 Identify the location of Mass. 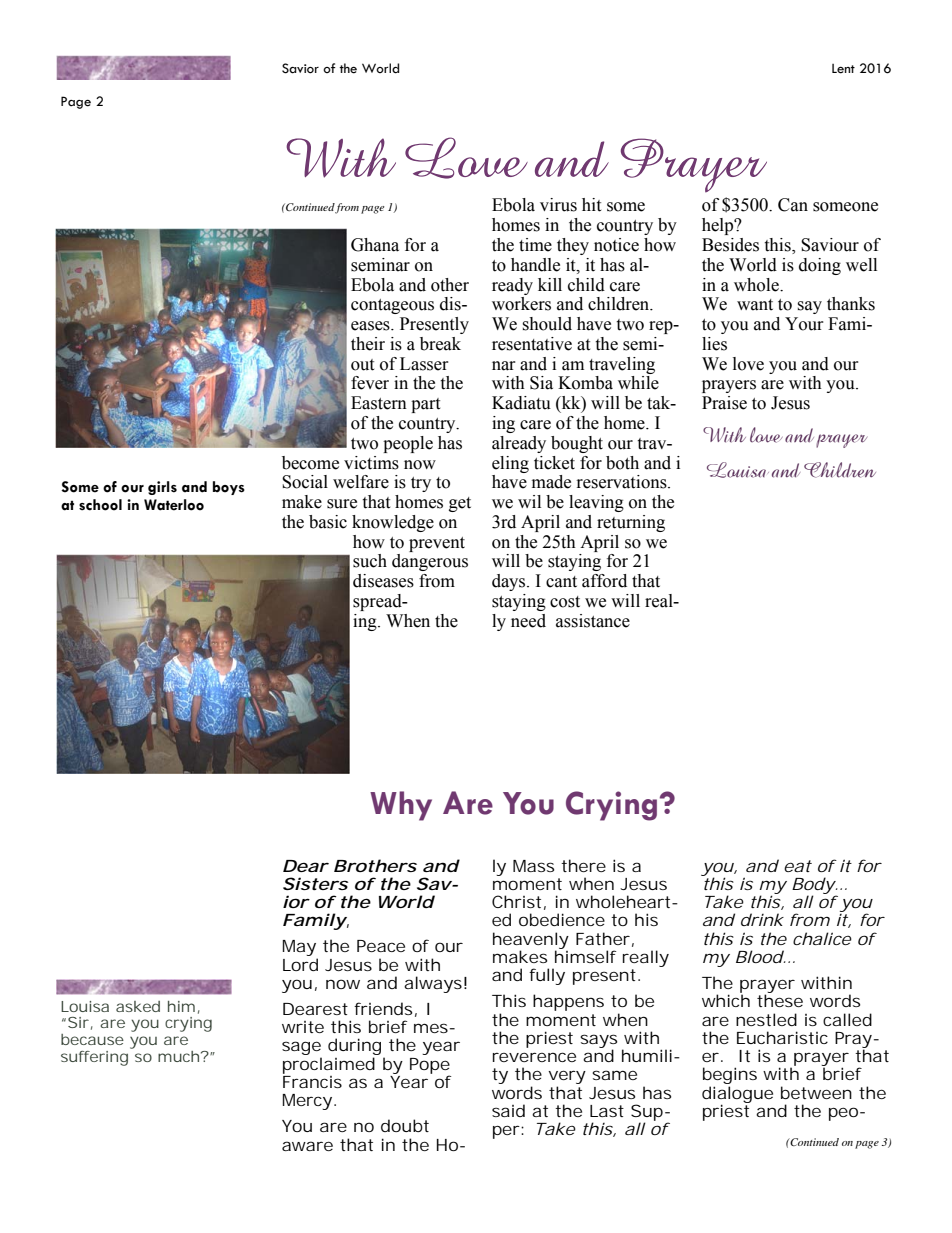
(533, 866).
